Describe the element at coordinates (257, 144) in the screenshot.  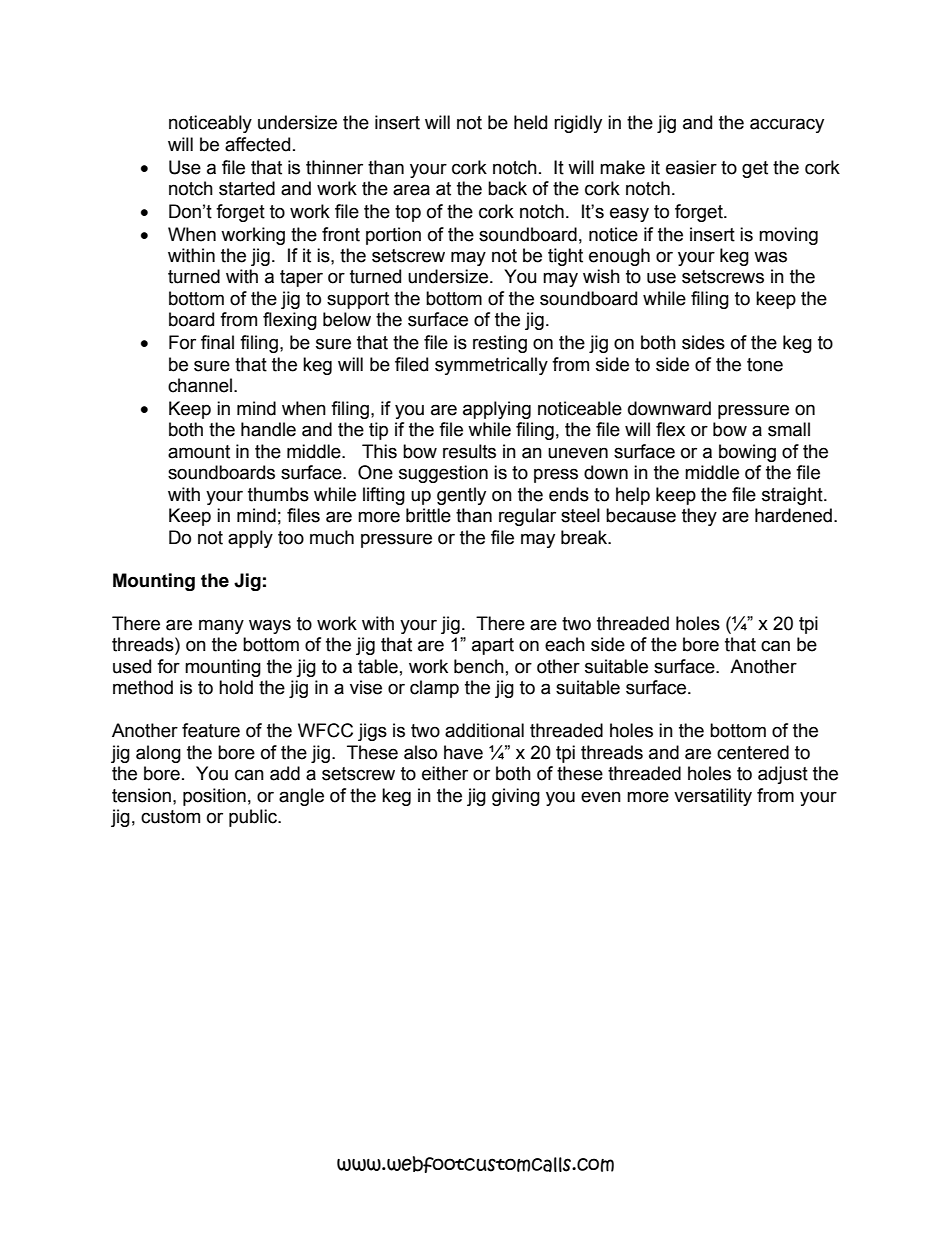
I see `affected` at that location.
